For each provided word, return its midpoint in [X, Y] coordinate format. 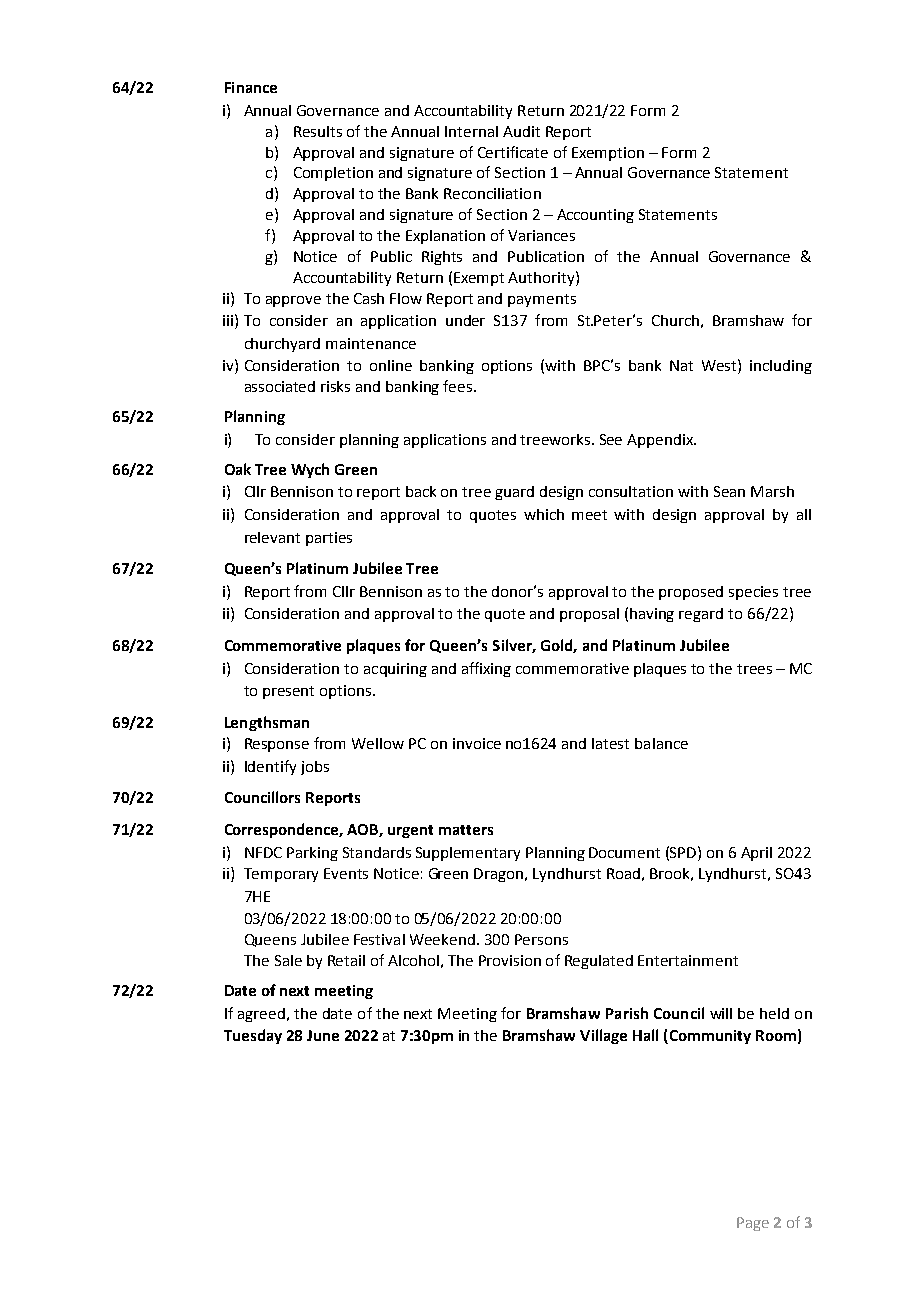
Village [603, 1036]
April [756, 854]
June [323, 1035]
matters [466, 830]
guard [514, 493]
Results [318, 131]
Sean [729, 491]
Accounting [595, 216]
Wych [310, 470]
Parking [312, 854]
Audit [521, 131]
